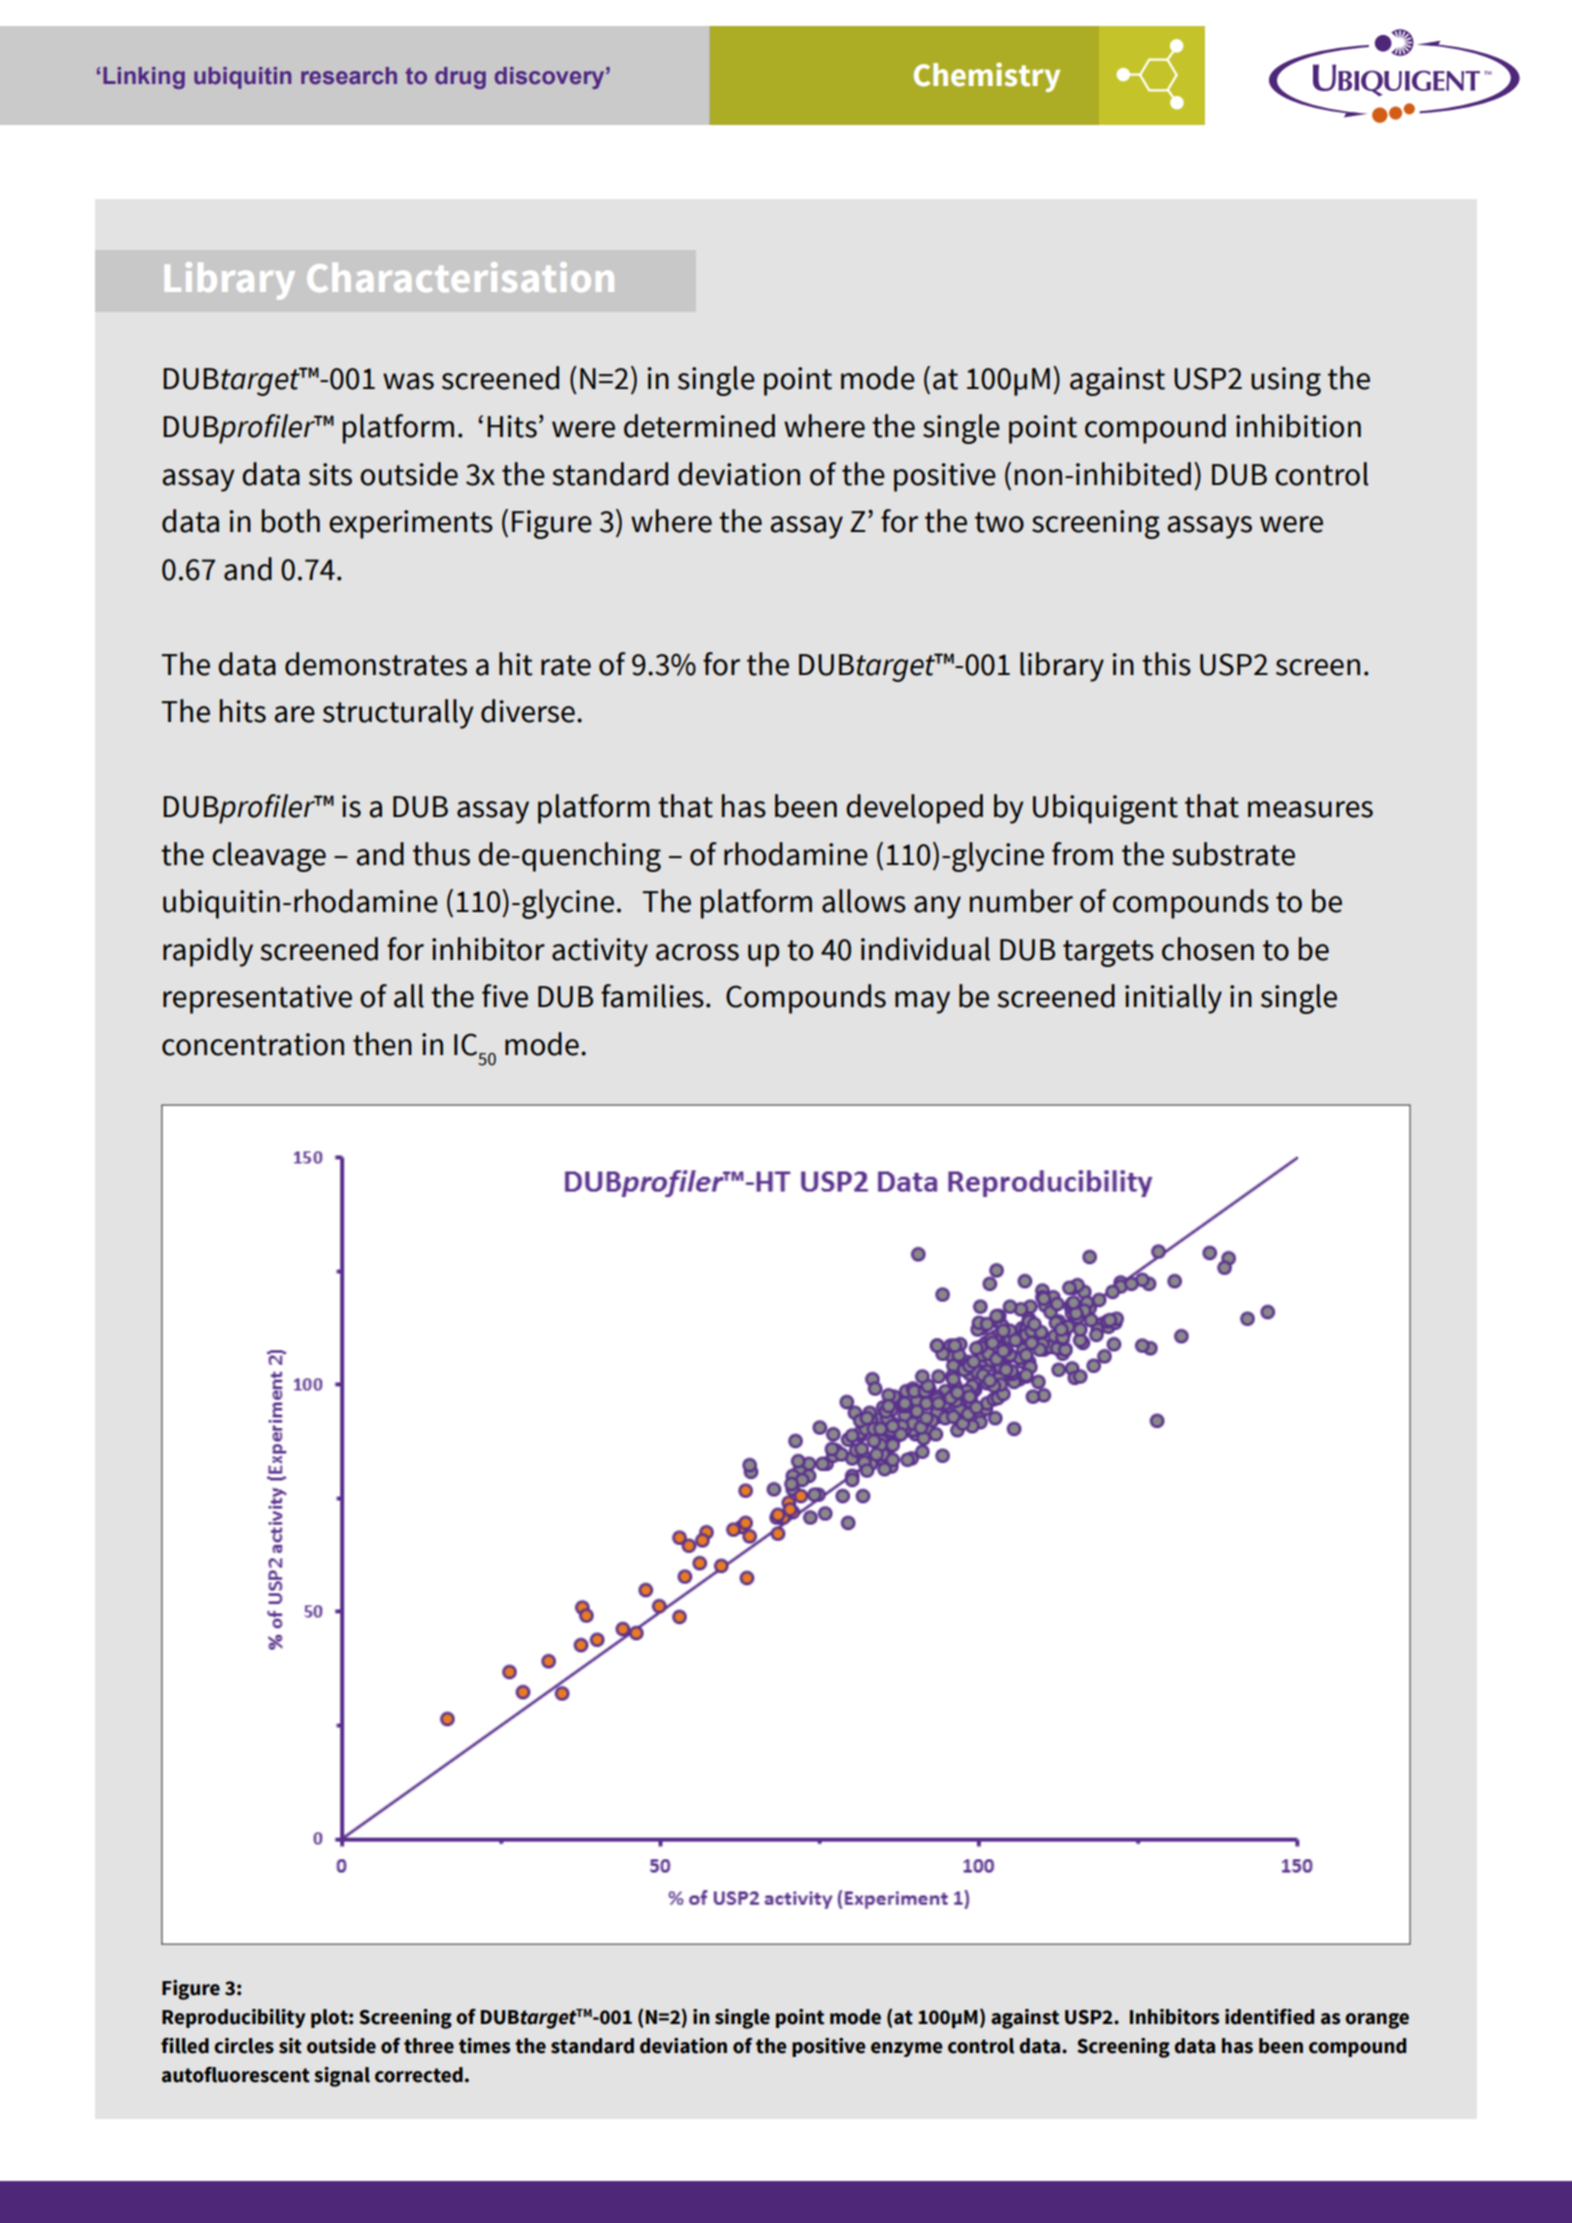 This image has width=1572, height=2223. What do you see at coordinates (652, 996) in the image?
I see `families` at bounding box center [652, 996].
